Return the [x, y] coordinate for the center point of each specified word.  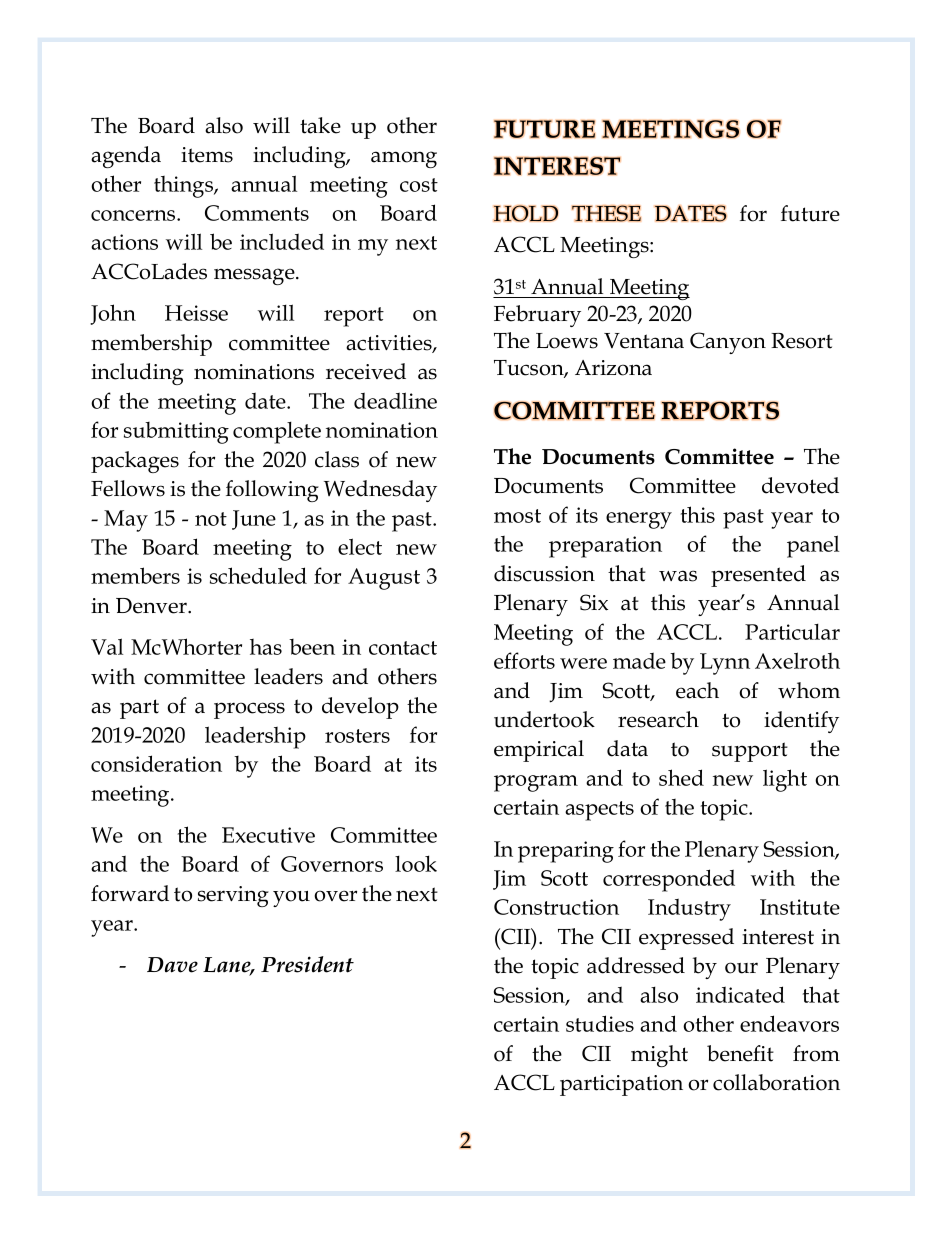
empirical [539, 751]
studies [600, 1023]
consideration [156, 763]
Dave [172, 965]
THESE [606, 213]
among [404, 159]
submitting [176, 433]
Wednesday [380, 491]
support [750, 752]
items [207, 155]
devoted [800, 485]
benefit [740, 1053]
